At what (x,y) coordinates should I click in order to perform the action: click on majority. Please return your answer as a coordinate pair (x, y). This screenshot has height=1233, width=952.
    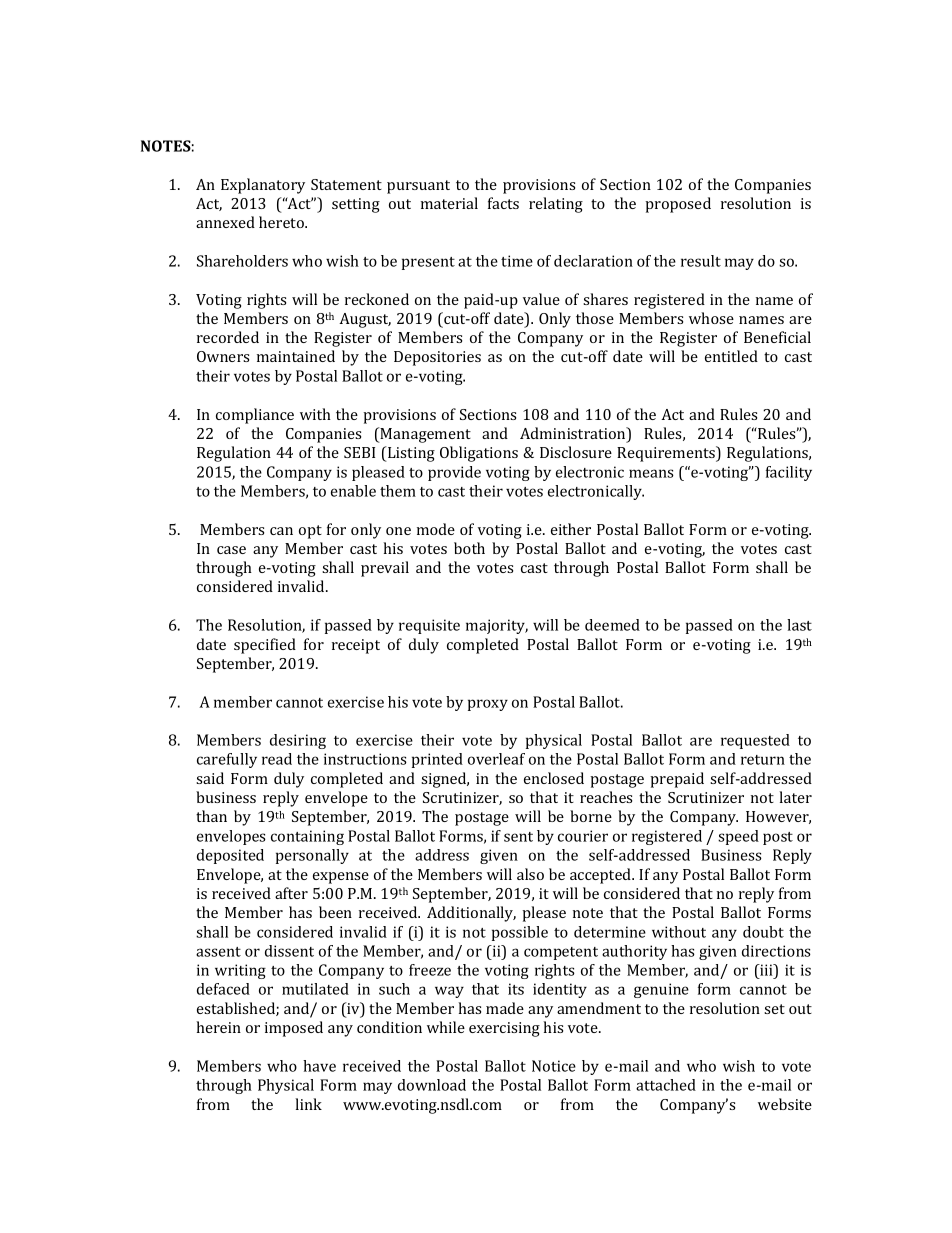
    Looking at the image, I should click on (497, 626).
